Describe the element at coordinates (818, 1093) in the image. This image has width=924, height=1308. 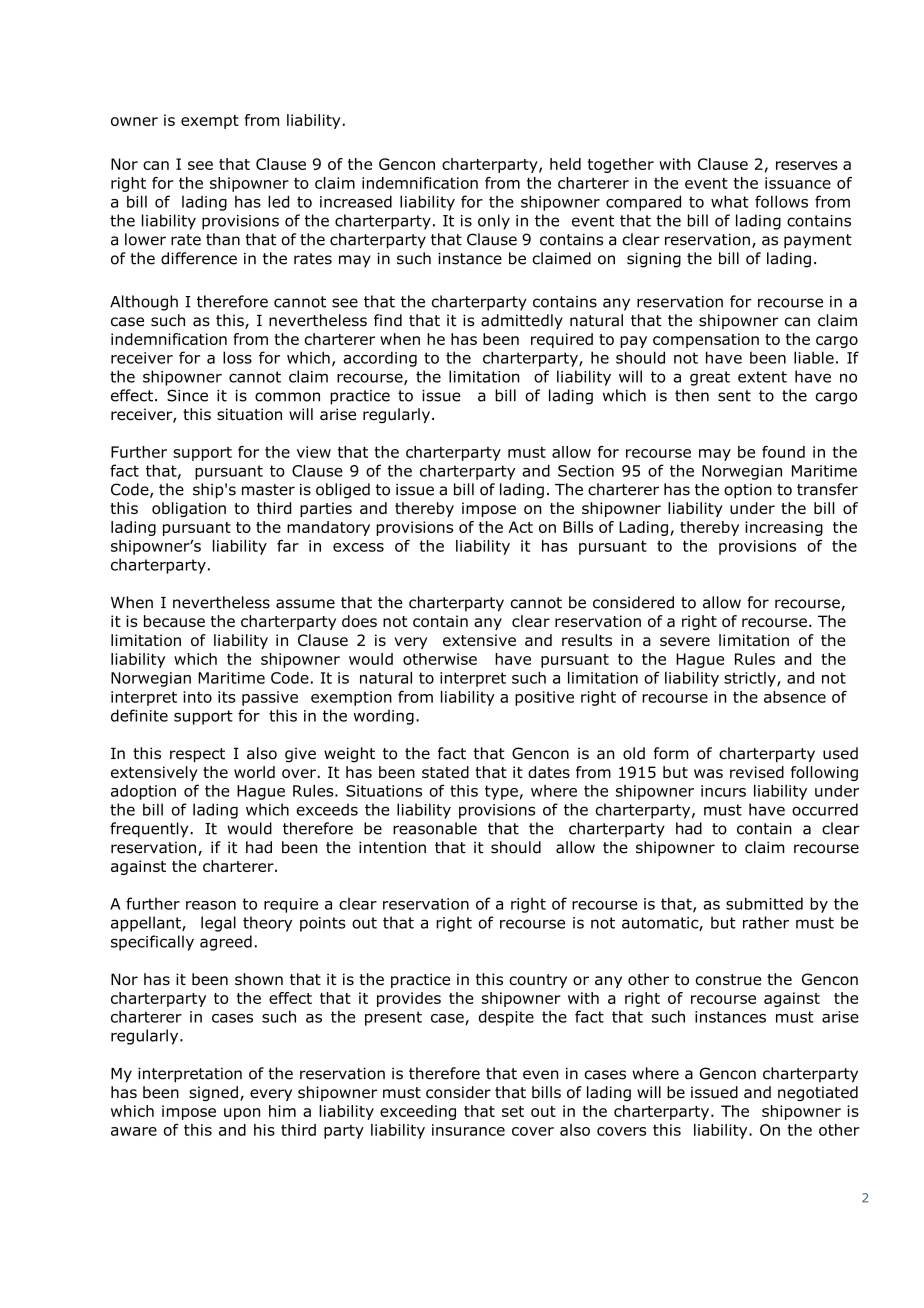
I see `negotiated` at that location.
